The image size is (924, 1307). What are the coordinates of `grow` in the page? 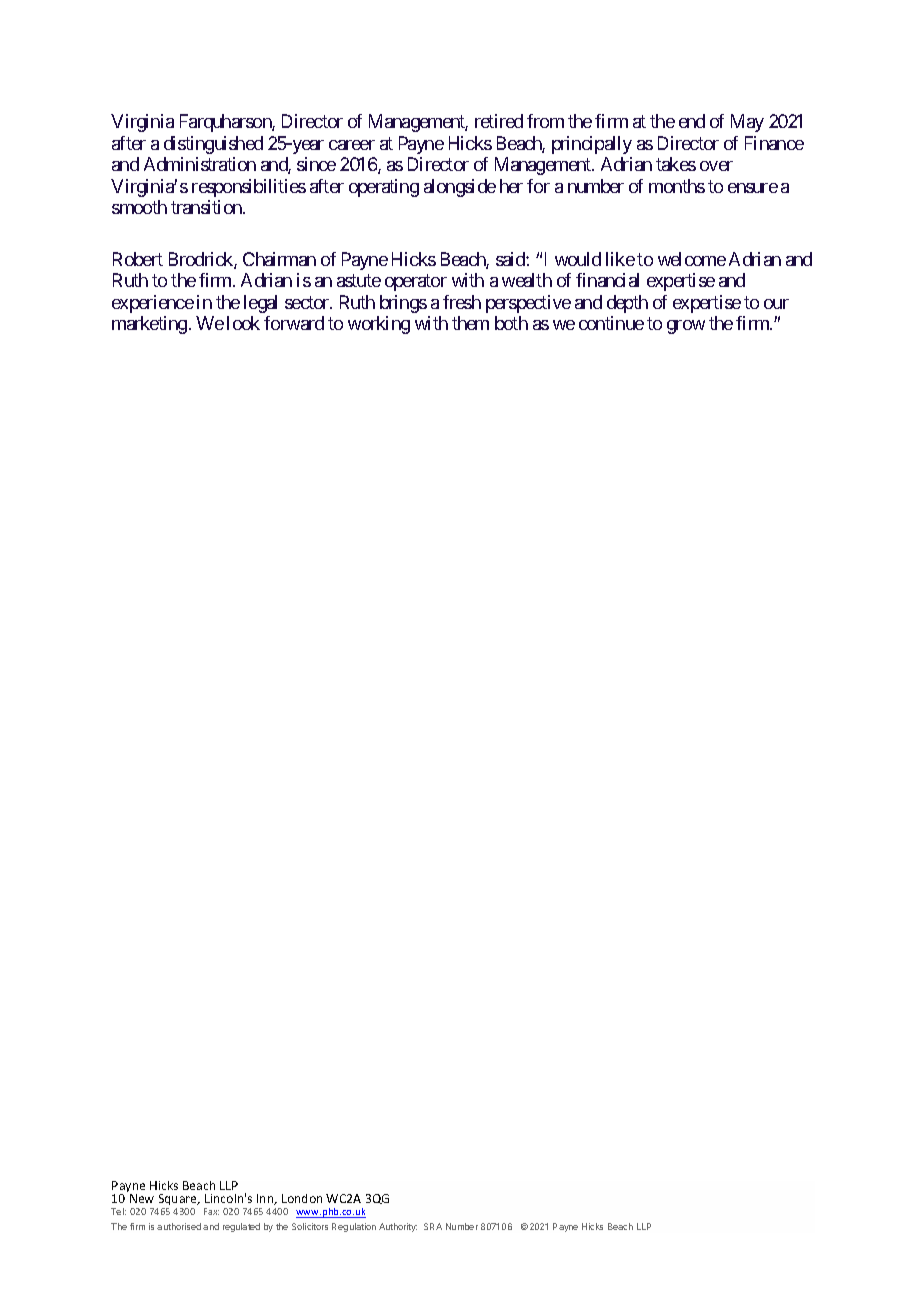 It's located at (686, 327).
